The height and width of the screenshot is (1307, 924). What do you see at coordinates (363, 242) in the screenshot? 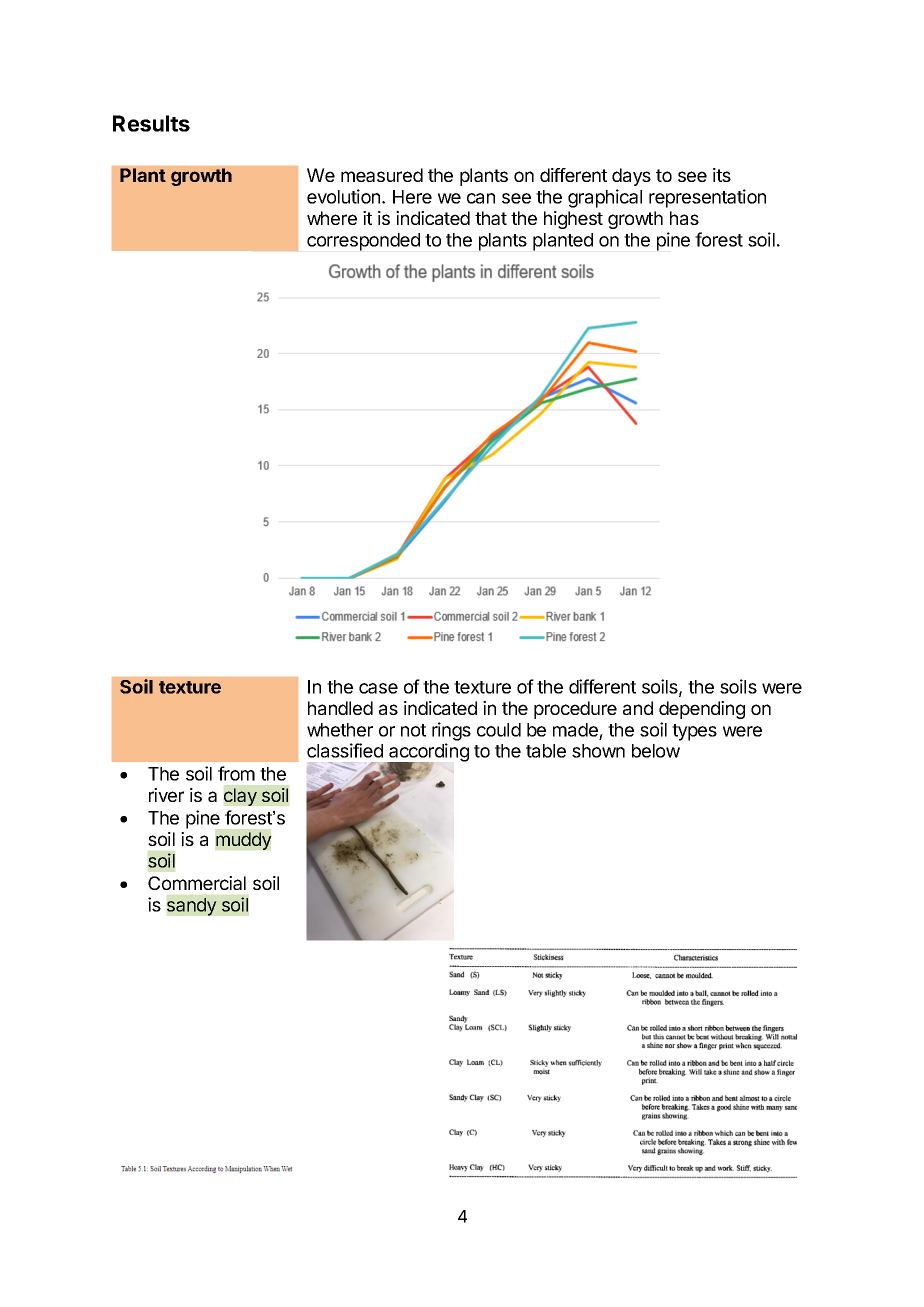
I see `corresponded` at bounding box center [363, 242].
